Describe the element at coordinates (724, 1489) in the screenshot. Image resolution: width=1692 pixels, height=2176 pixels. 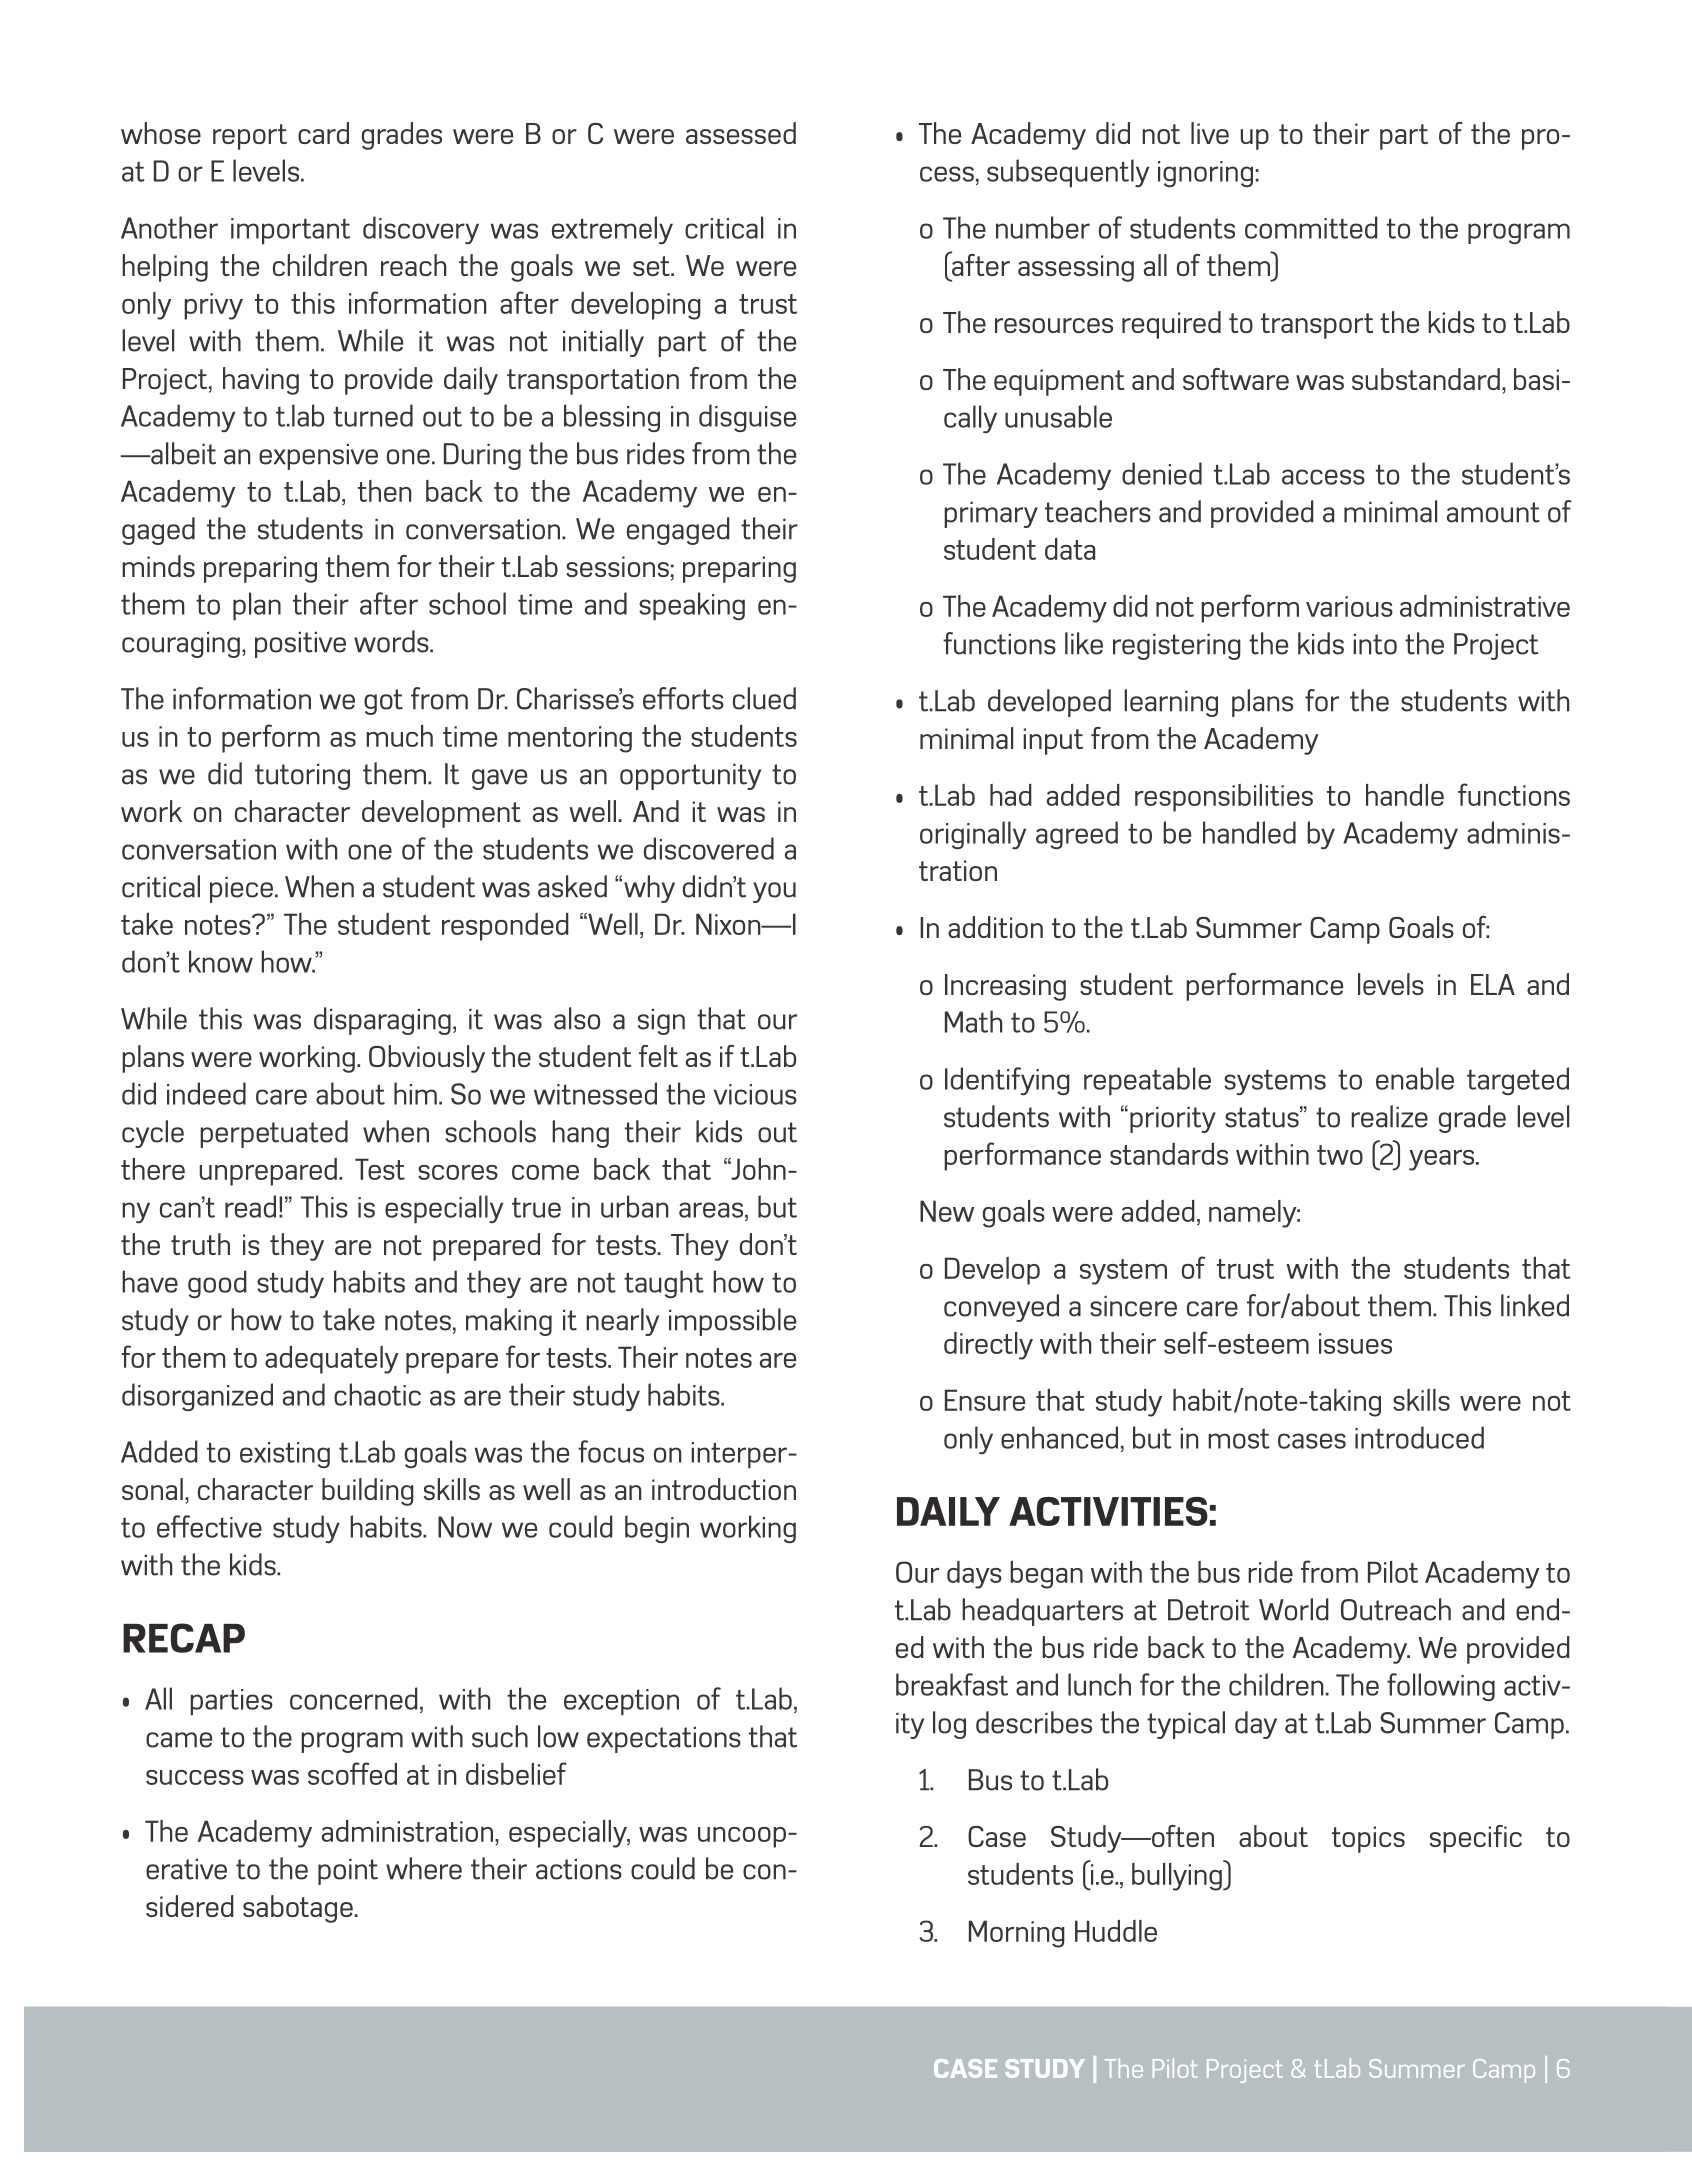
I see `introduction` at that location.
